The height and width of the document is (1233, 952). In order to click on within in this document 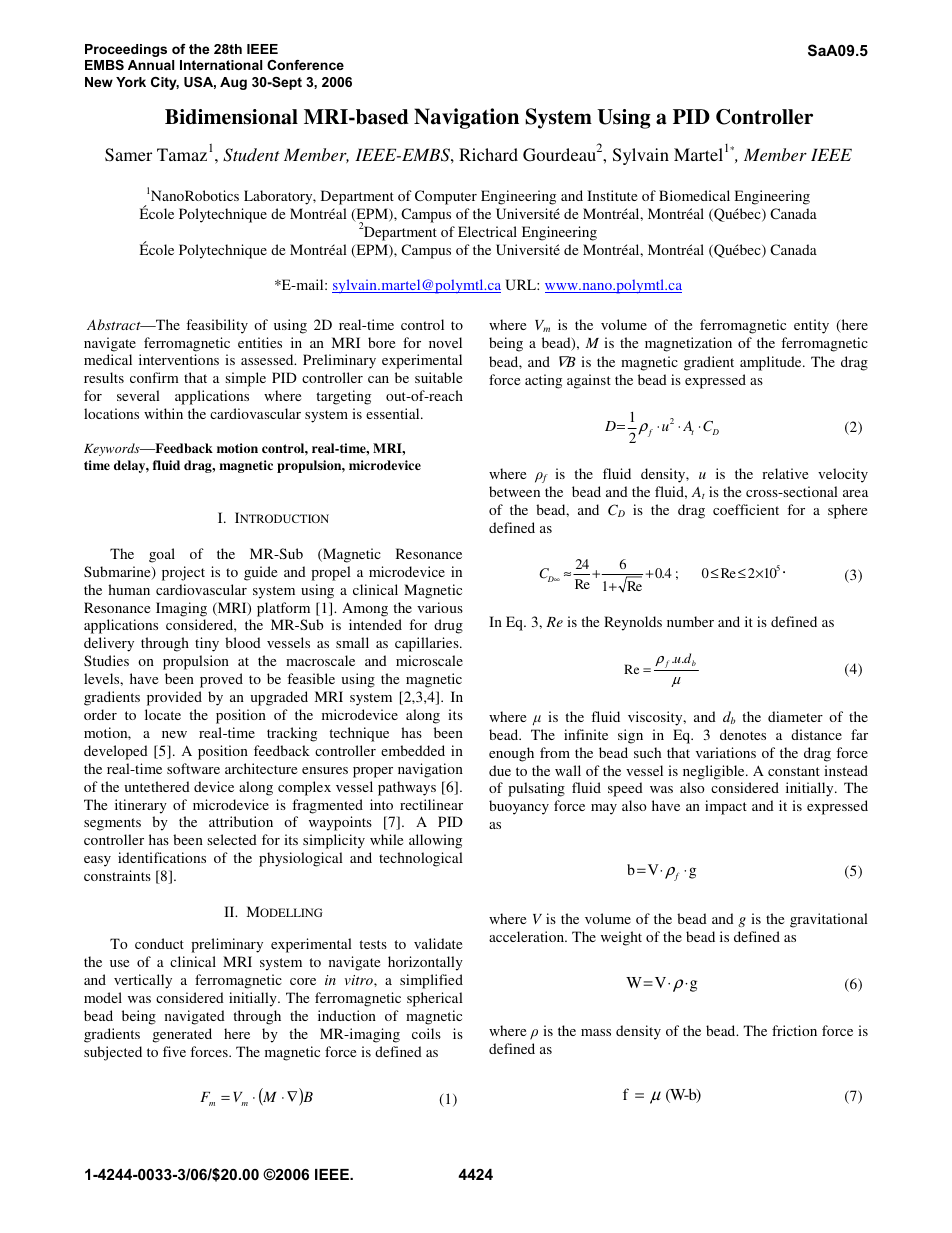, I will do `click(163, 413)`.
